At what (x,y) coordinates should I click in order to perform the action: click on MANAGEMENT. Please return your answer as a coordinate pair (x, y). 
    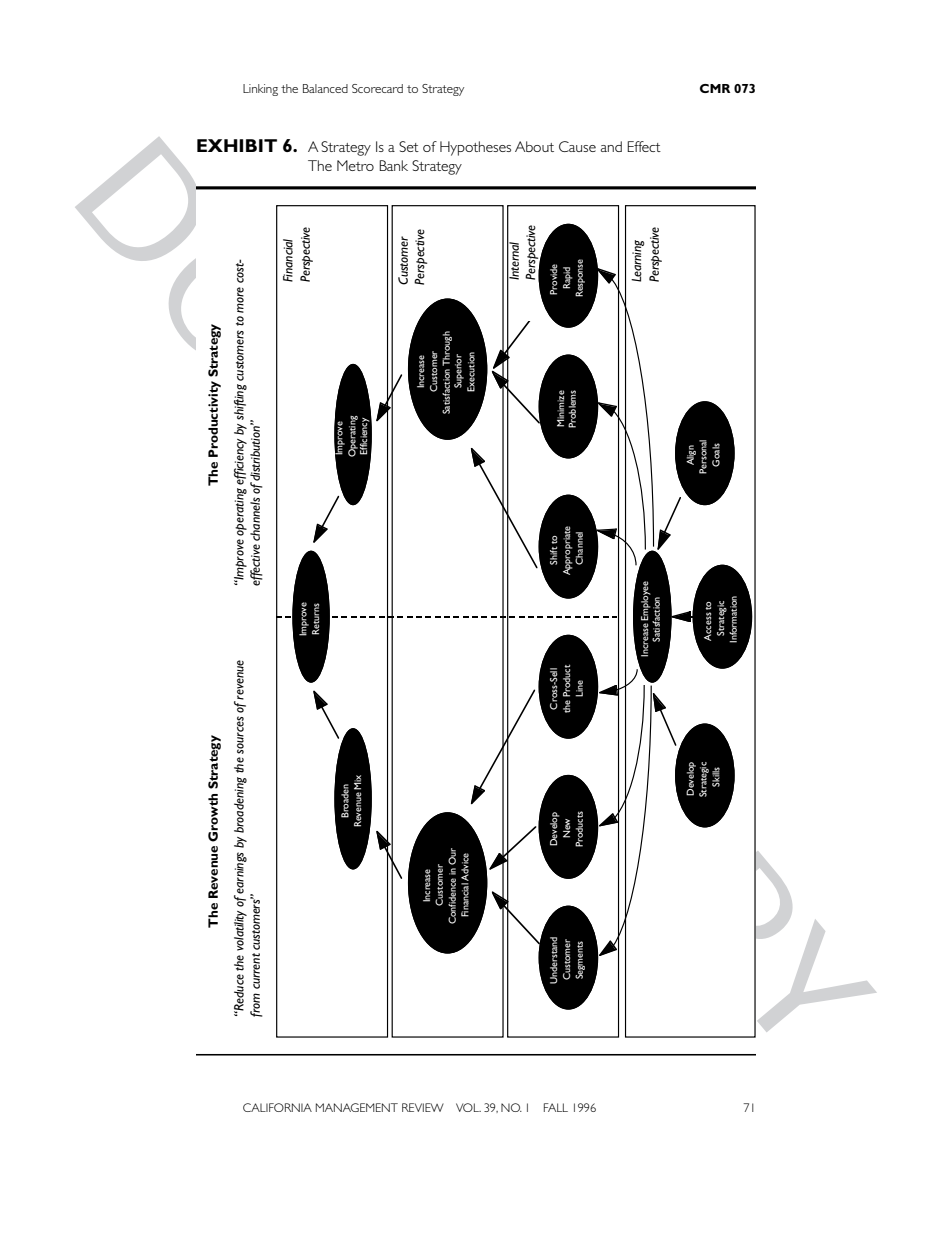
    Looking at the image, I should click on (357, 1107).
